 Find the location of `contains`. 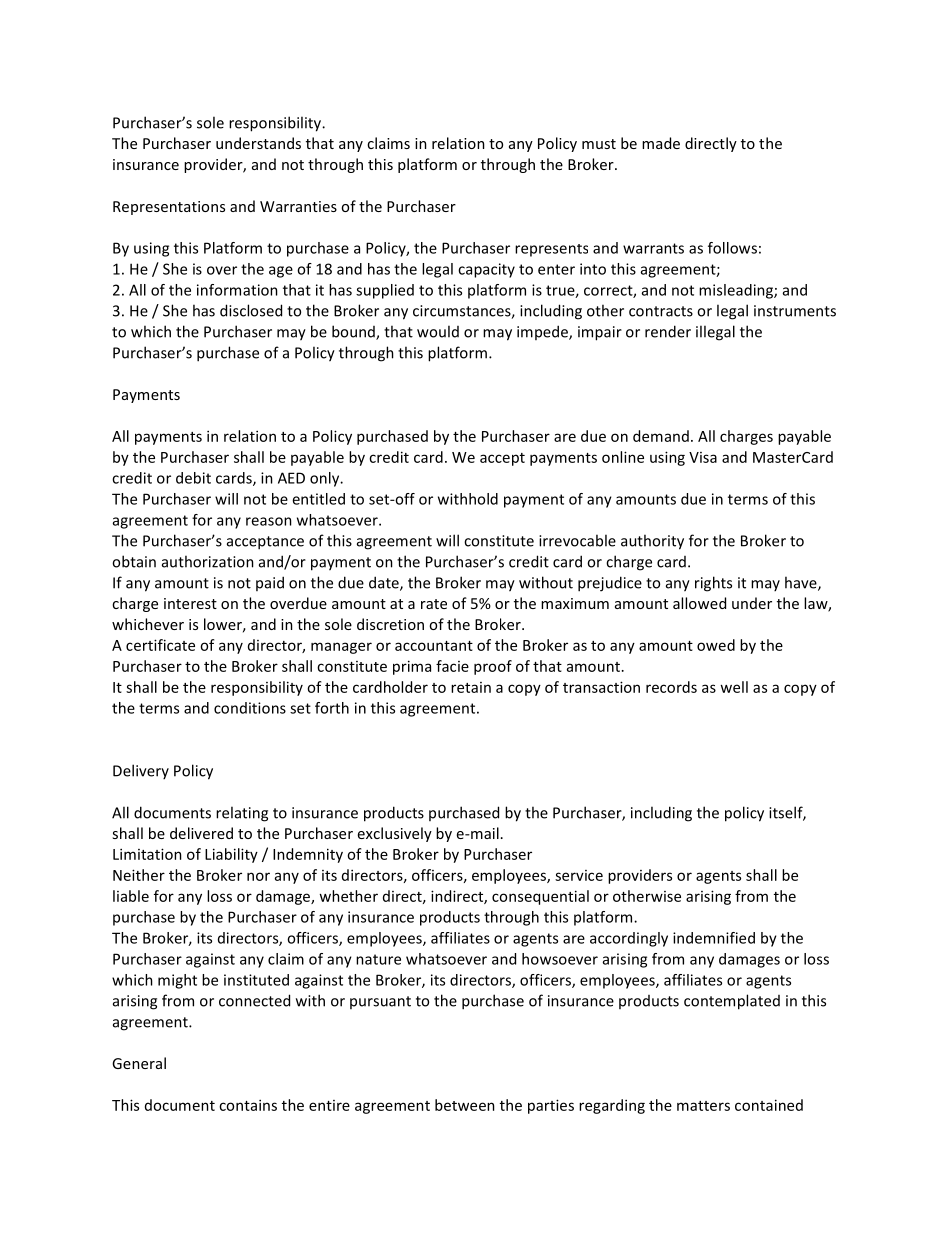

contains is located at coordinates (248, 1105).
